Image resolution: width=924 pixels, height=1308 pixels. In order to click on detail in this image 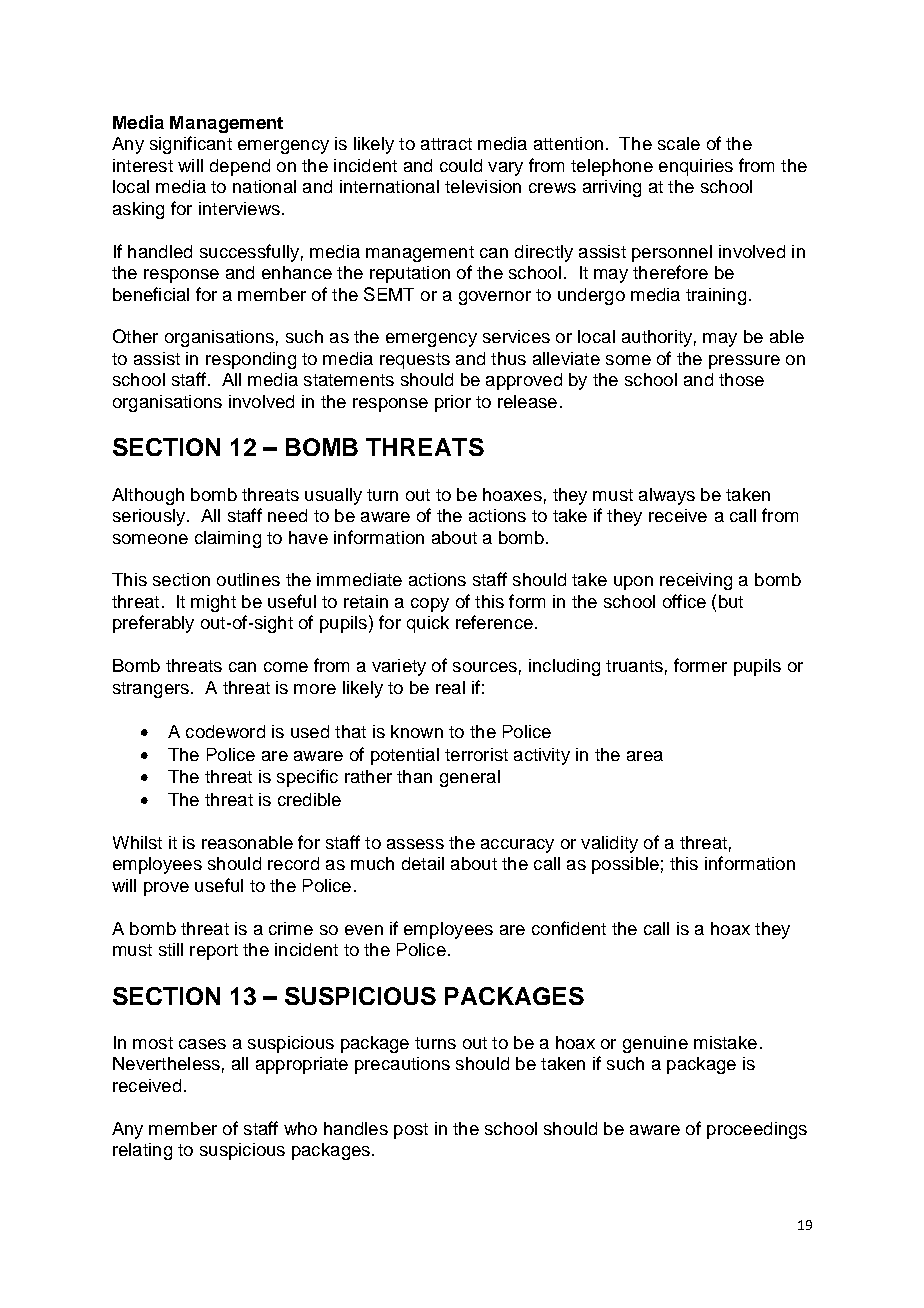, I will do `click(423, 863)`.
